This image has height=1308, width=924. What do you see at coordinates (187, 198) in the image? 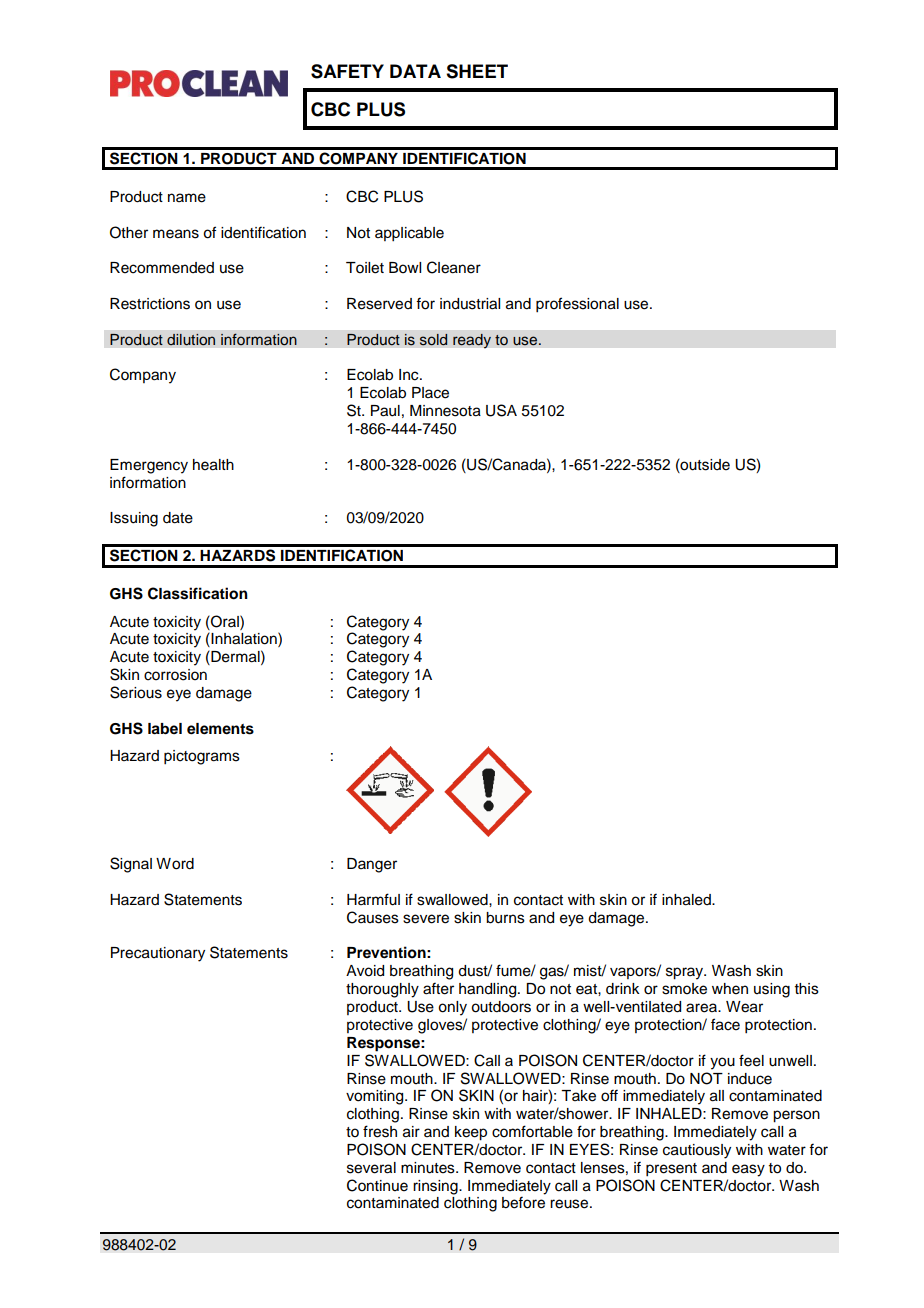
I see `name` at bounding box center [187, 198].
